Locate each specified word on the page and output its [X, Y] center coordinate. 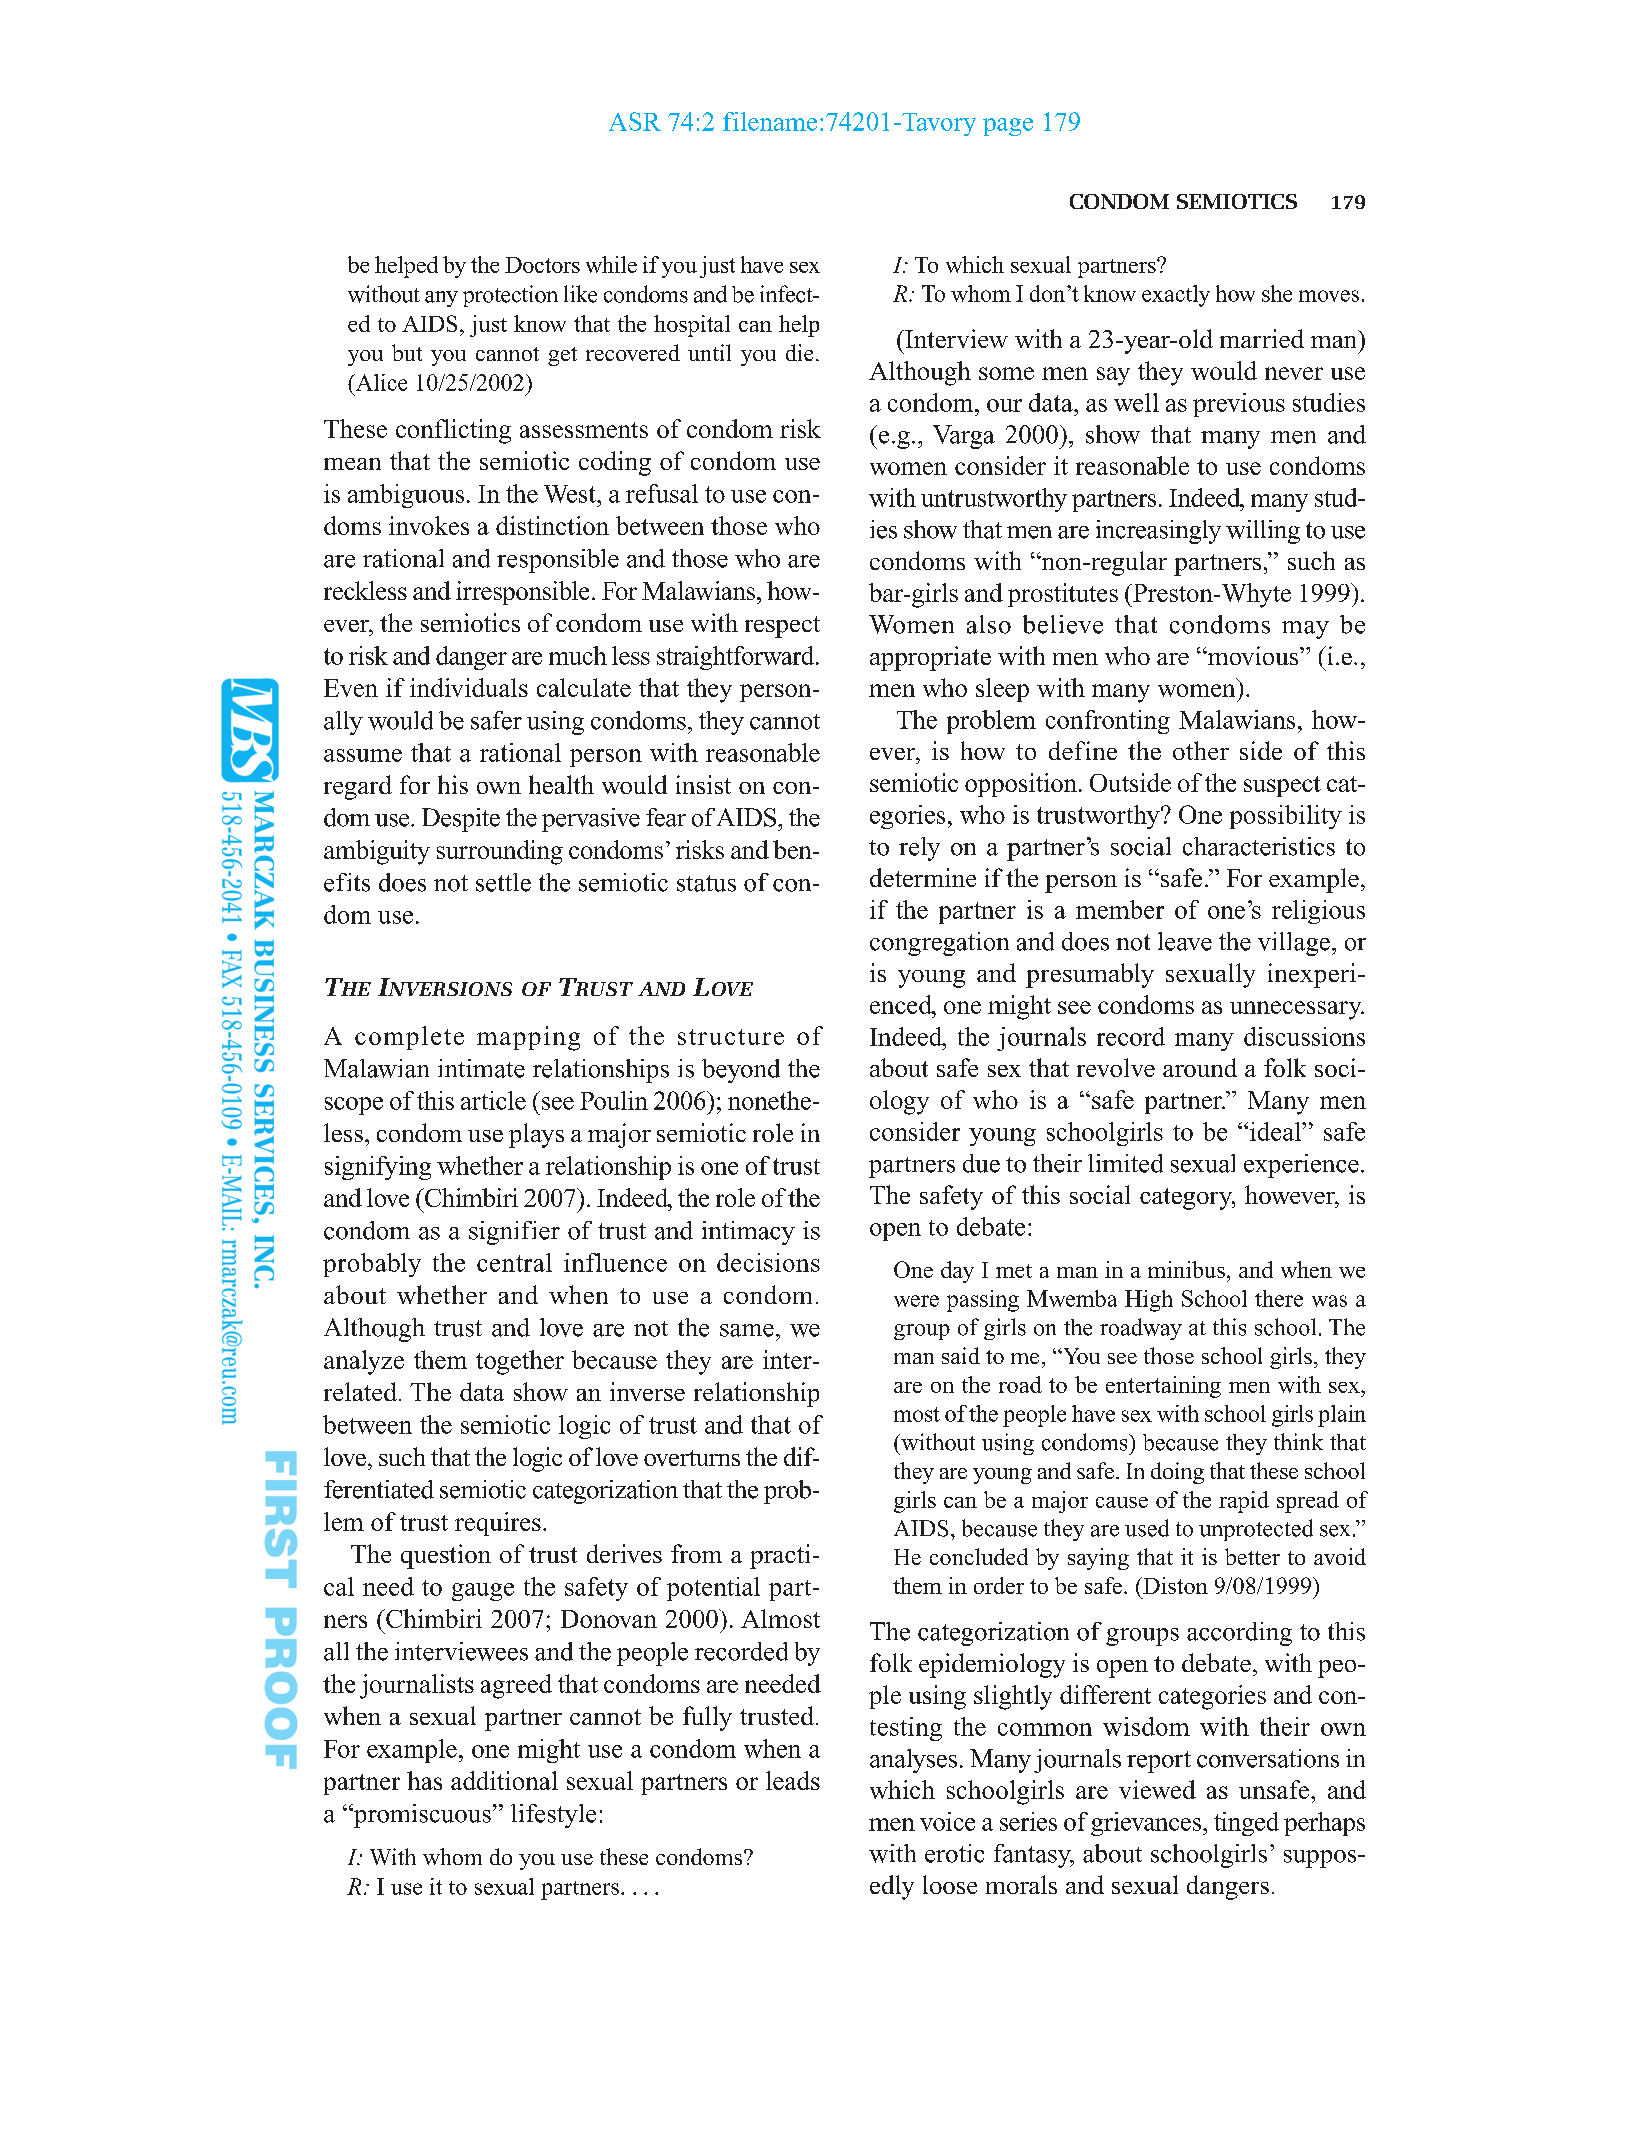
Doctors [542, 265]
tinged [1246, 1824]
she [1277, 293]
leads [793, 1780]
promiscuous [421, 1816]
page [1008, 127]
